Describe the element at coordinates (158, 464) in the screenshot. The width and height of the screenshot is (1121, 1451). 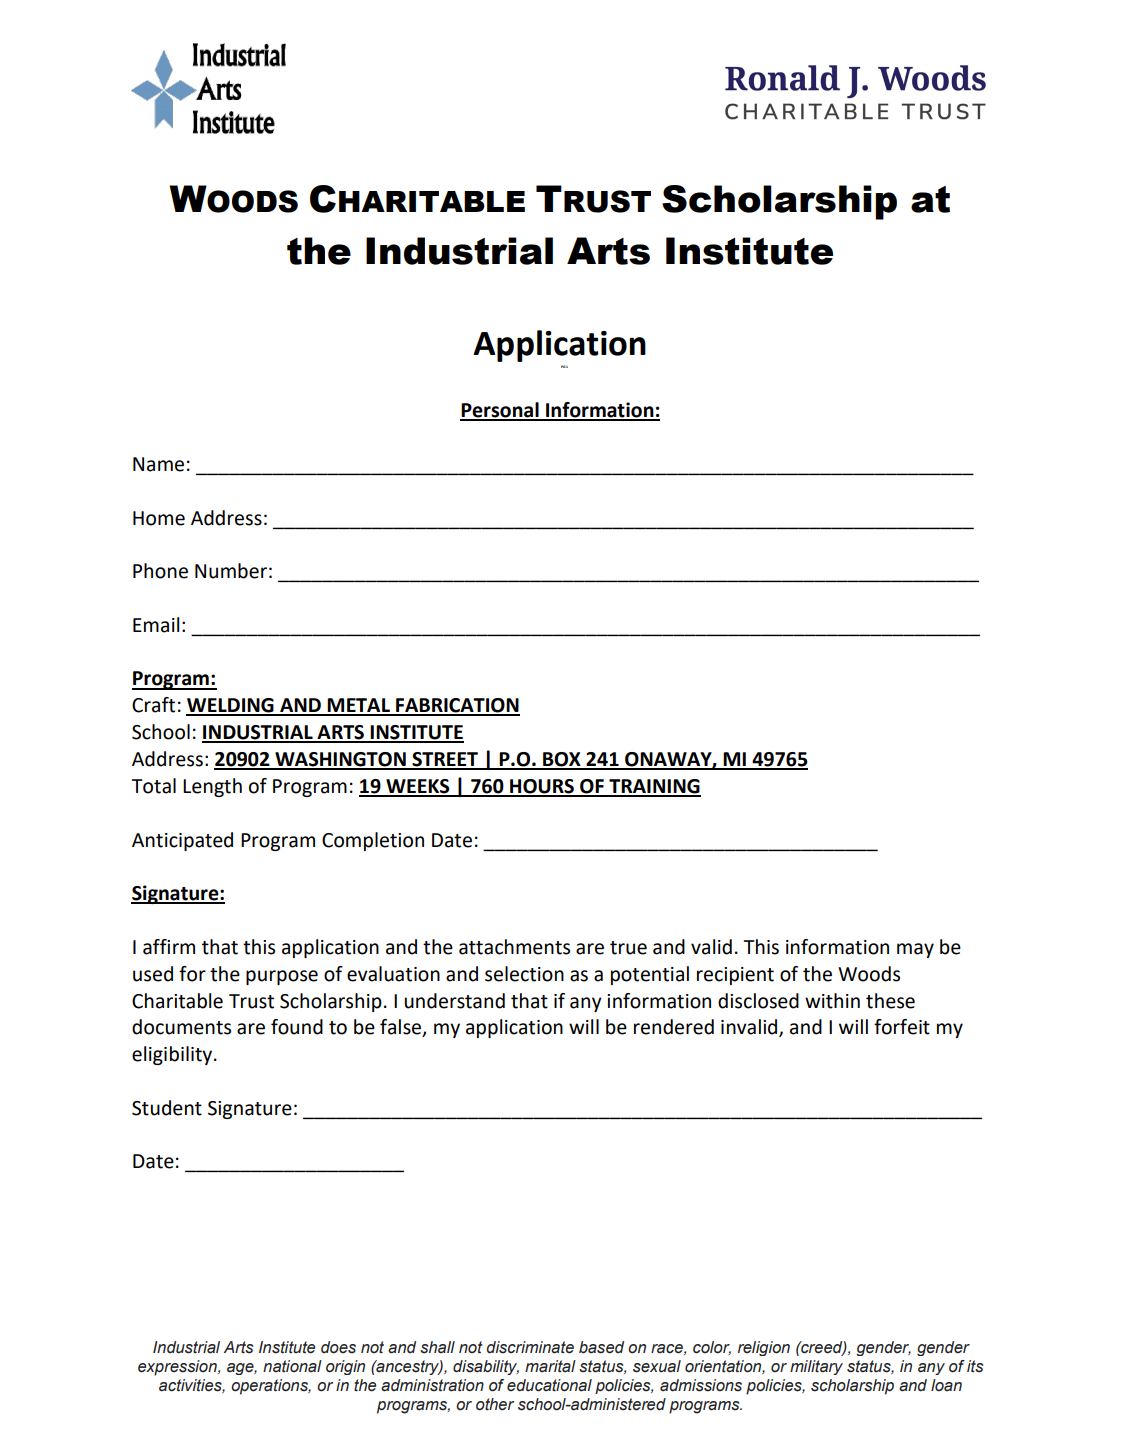
I see `Name` at that location.
